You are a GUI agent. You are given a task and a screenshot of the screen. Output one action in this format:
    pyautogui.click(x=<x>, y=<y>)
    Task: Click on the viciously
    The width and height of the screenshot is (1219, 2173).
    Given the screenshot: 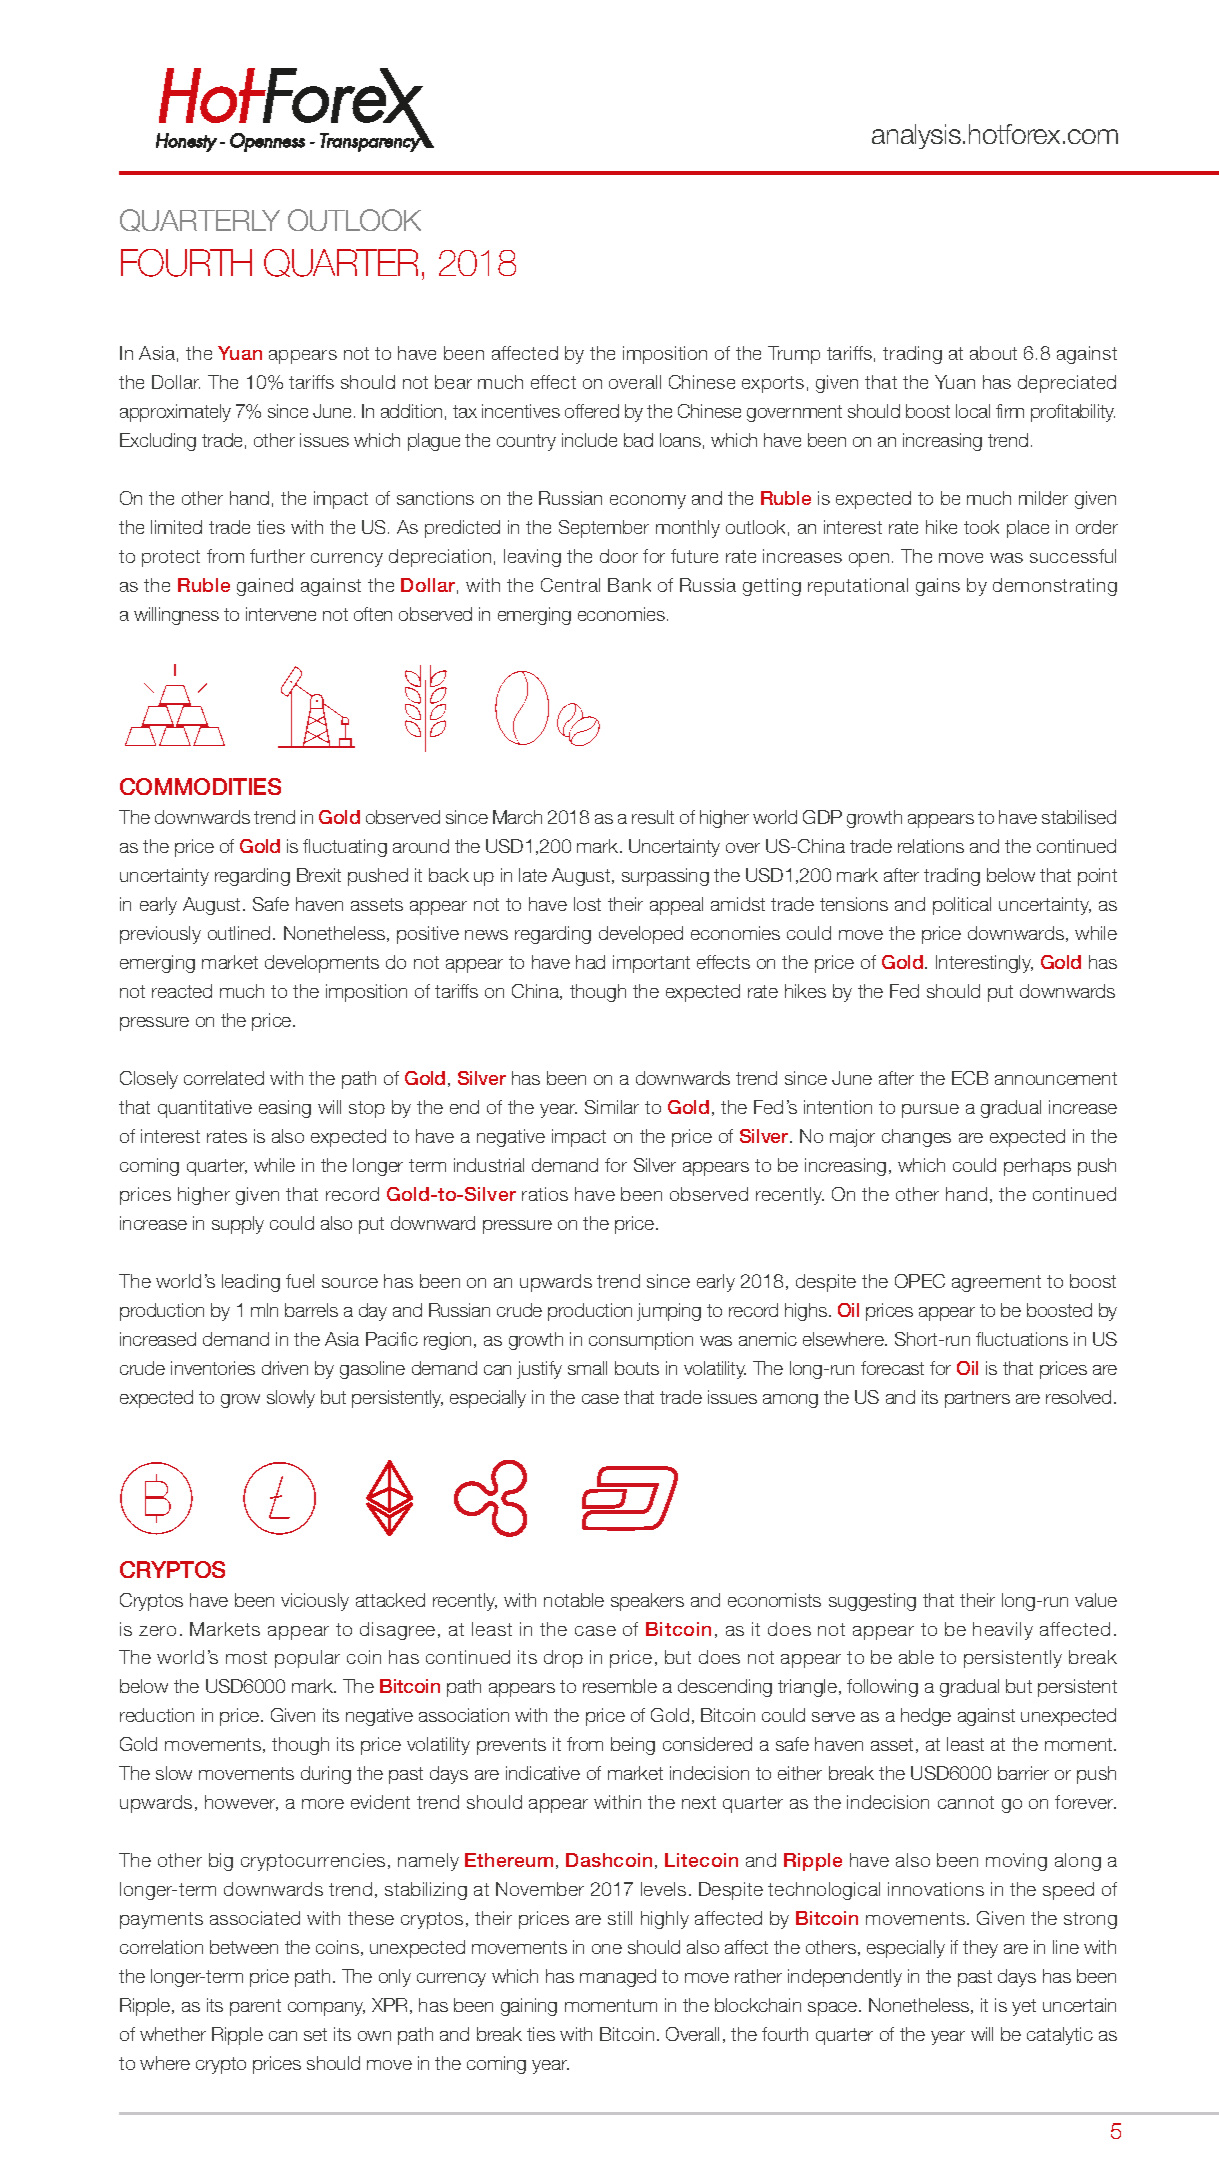 What is the action you would take?
    pyautogui.click(x=315, y=1602)
